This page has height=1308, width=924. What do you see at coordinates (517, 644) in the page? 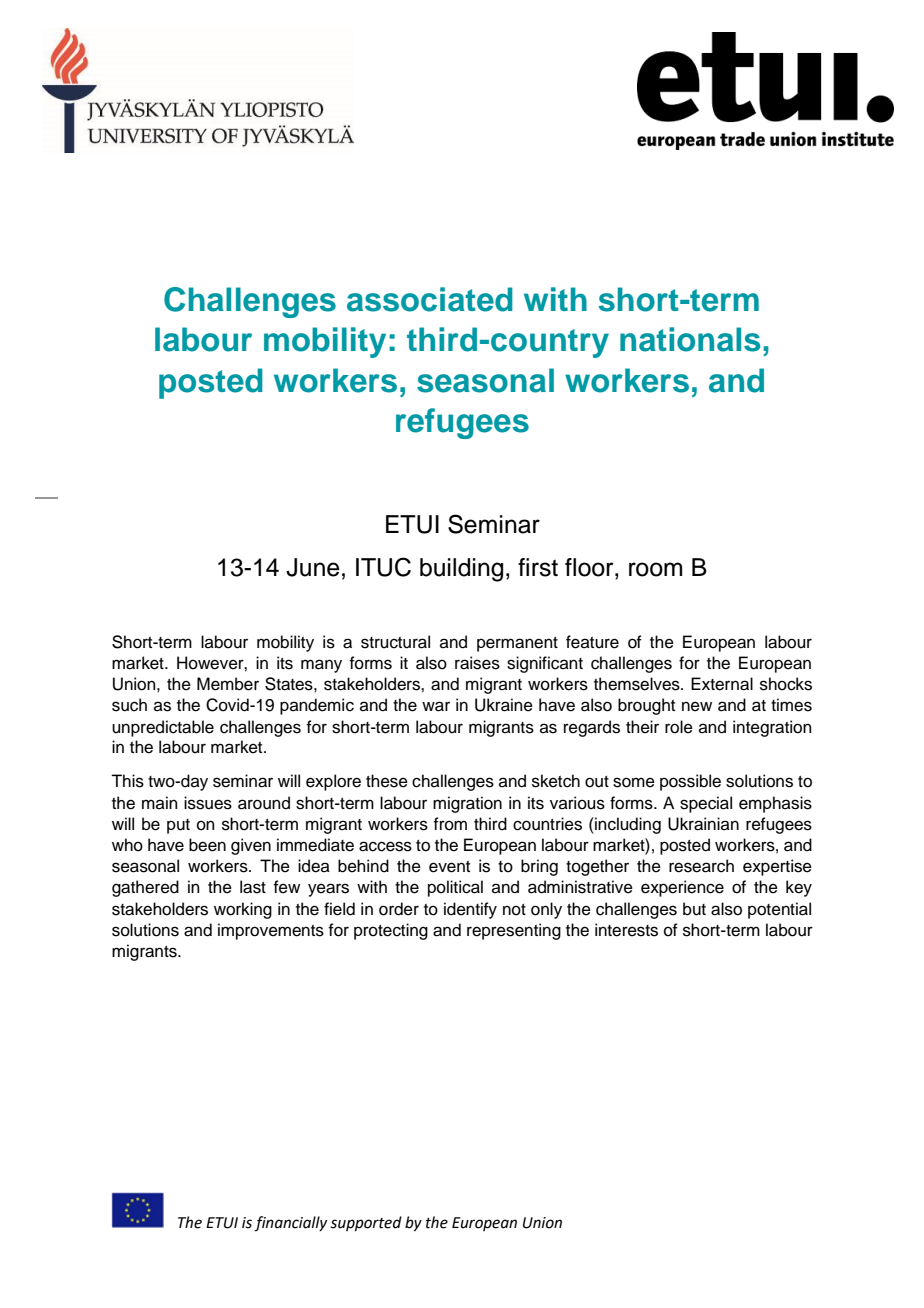
I see `permanent` at bounding box center [517, 644].
